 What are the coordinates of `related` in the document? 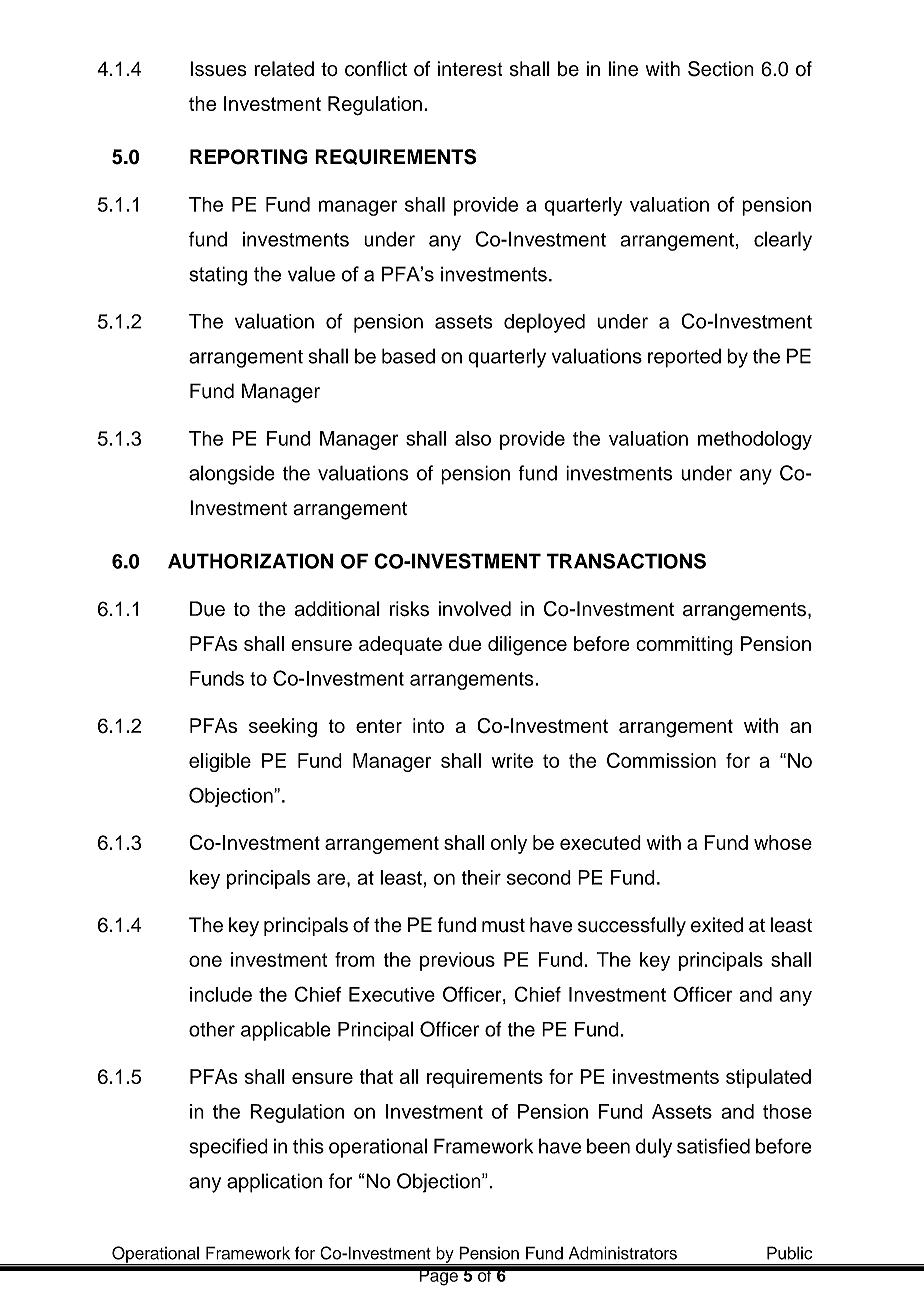 It's located at (284, 69).
